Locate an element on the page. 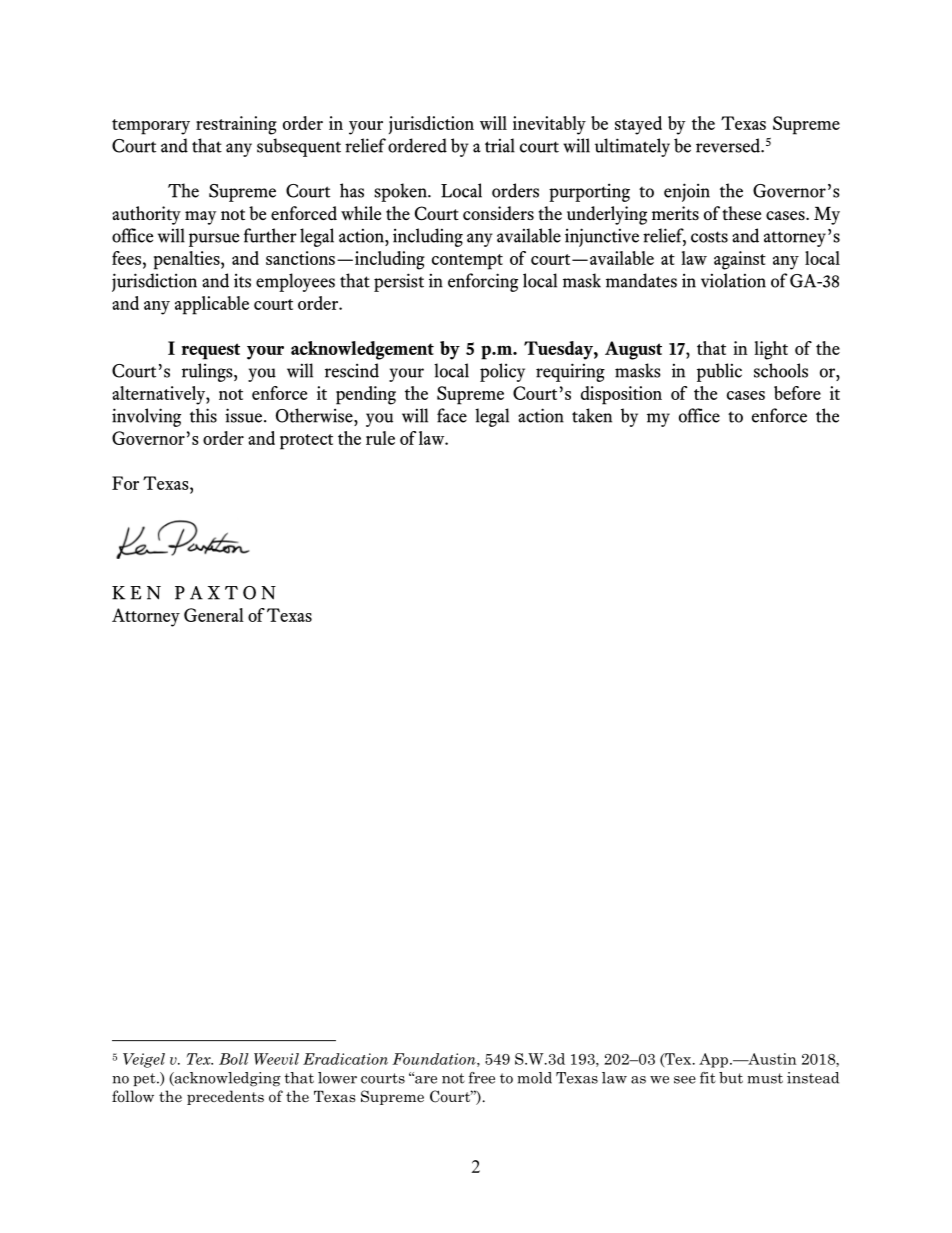 This document has width=952, height=1233. face is located at coordinates (452, 415).
